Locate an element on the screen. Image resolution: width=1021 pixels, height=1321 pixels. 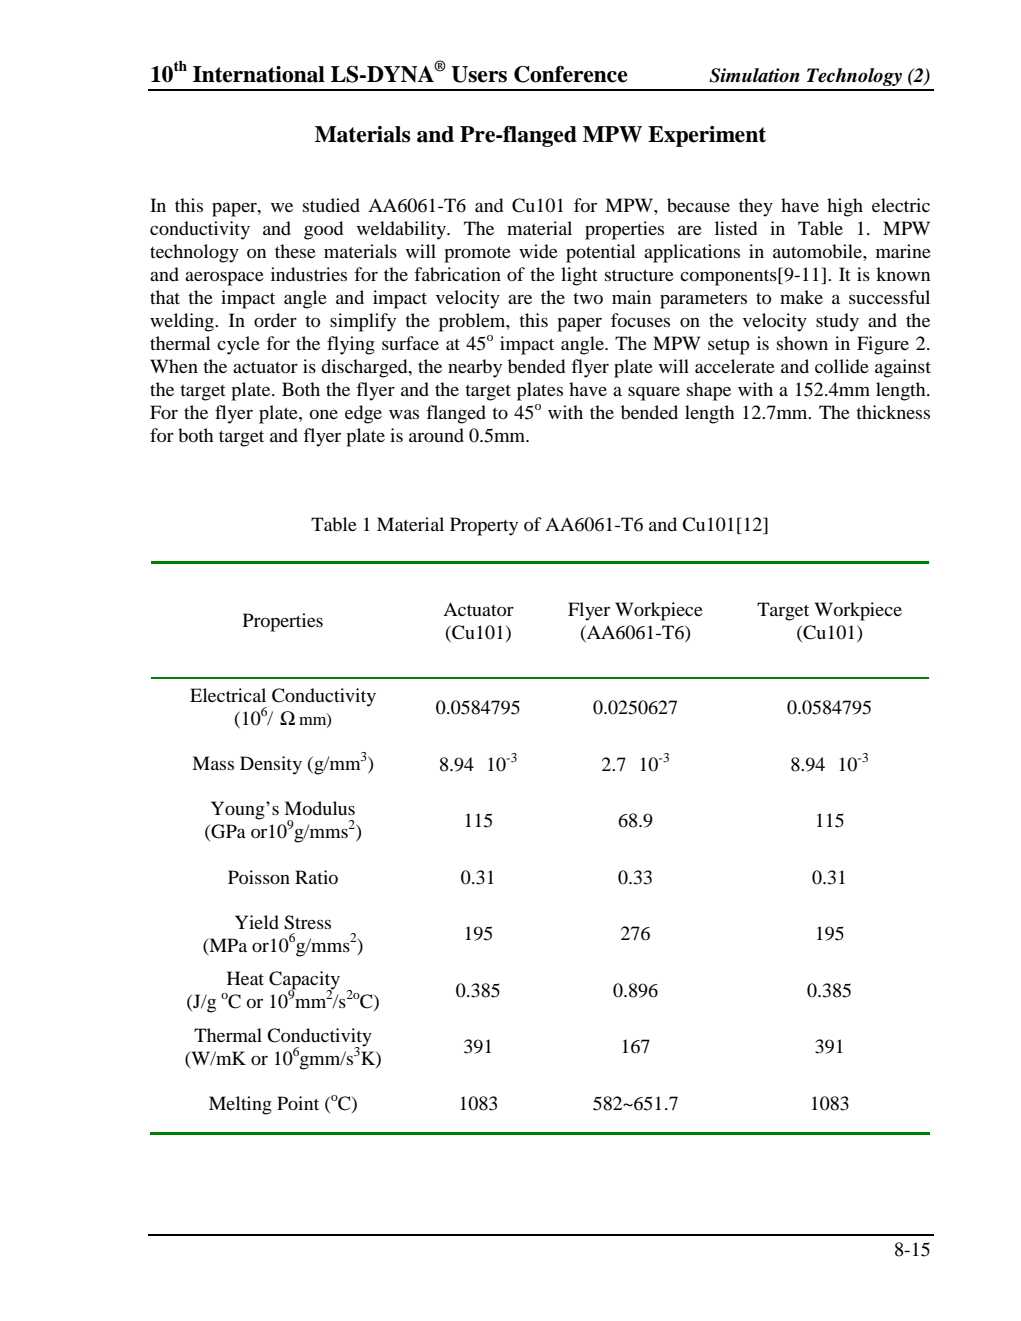
Point is located at coordinates (298, 1103).
